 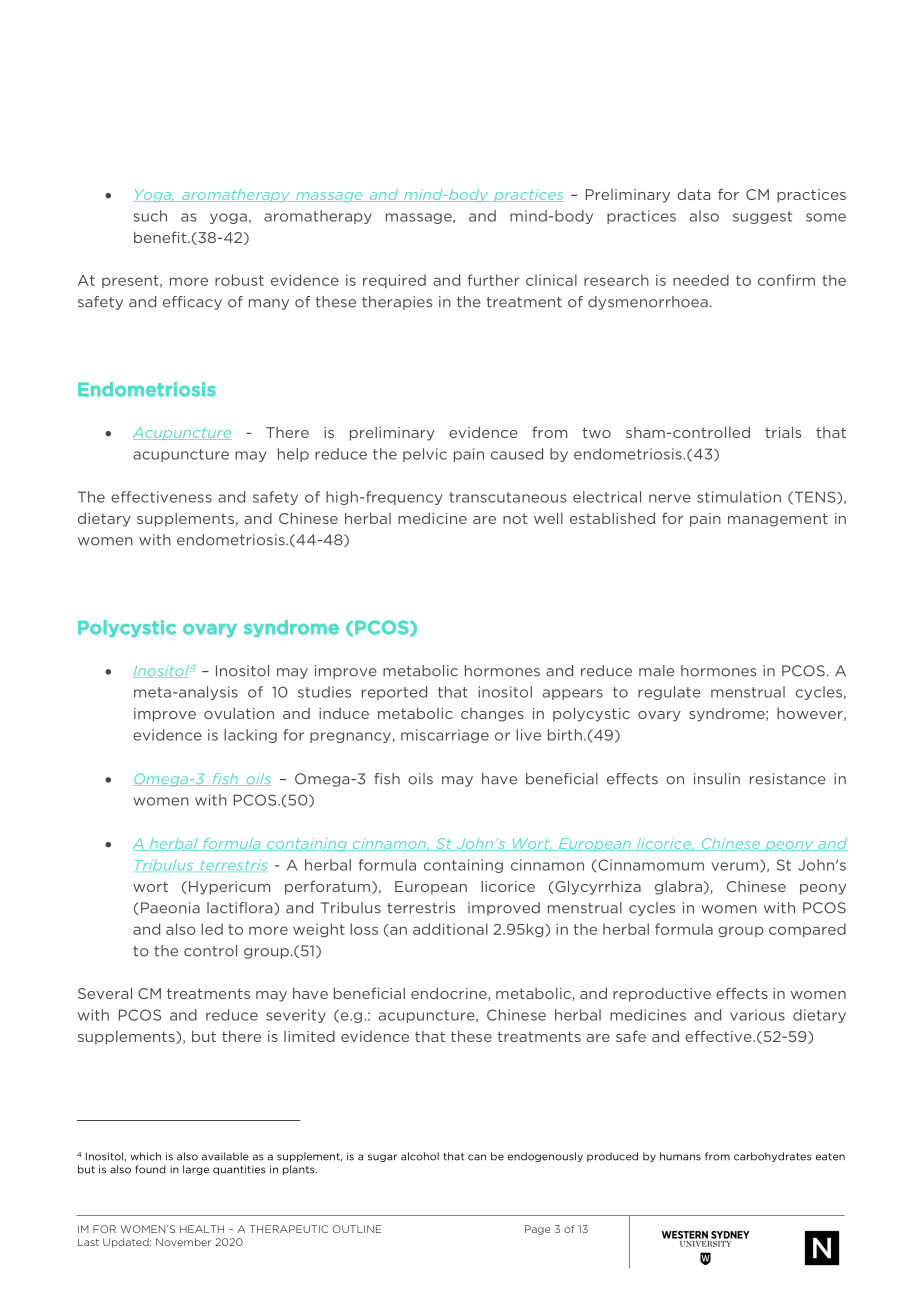 I want to click on such, so click(x=150, y=216).
